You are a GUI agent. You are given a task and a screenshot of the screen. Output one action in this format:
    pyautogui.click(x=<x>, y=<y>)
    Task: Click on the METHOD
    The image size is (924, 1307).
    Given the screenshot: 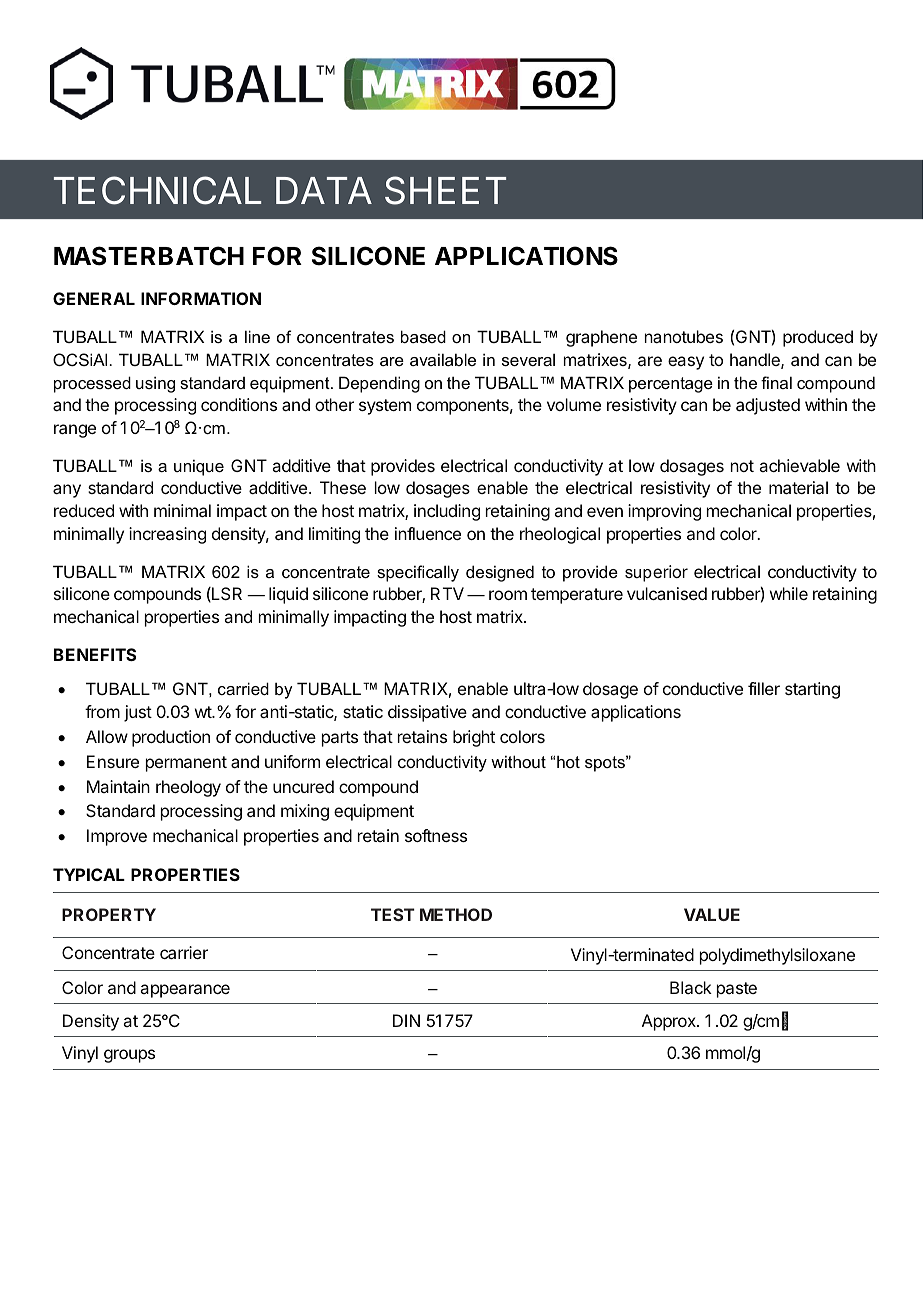 What is the action you would take?
    pyautogui.click(x=456, y=914)
